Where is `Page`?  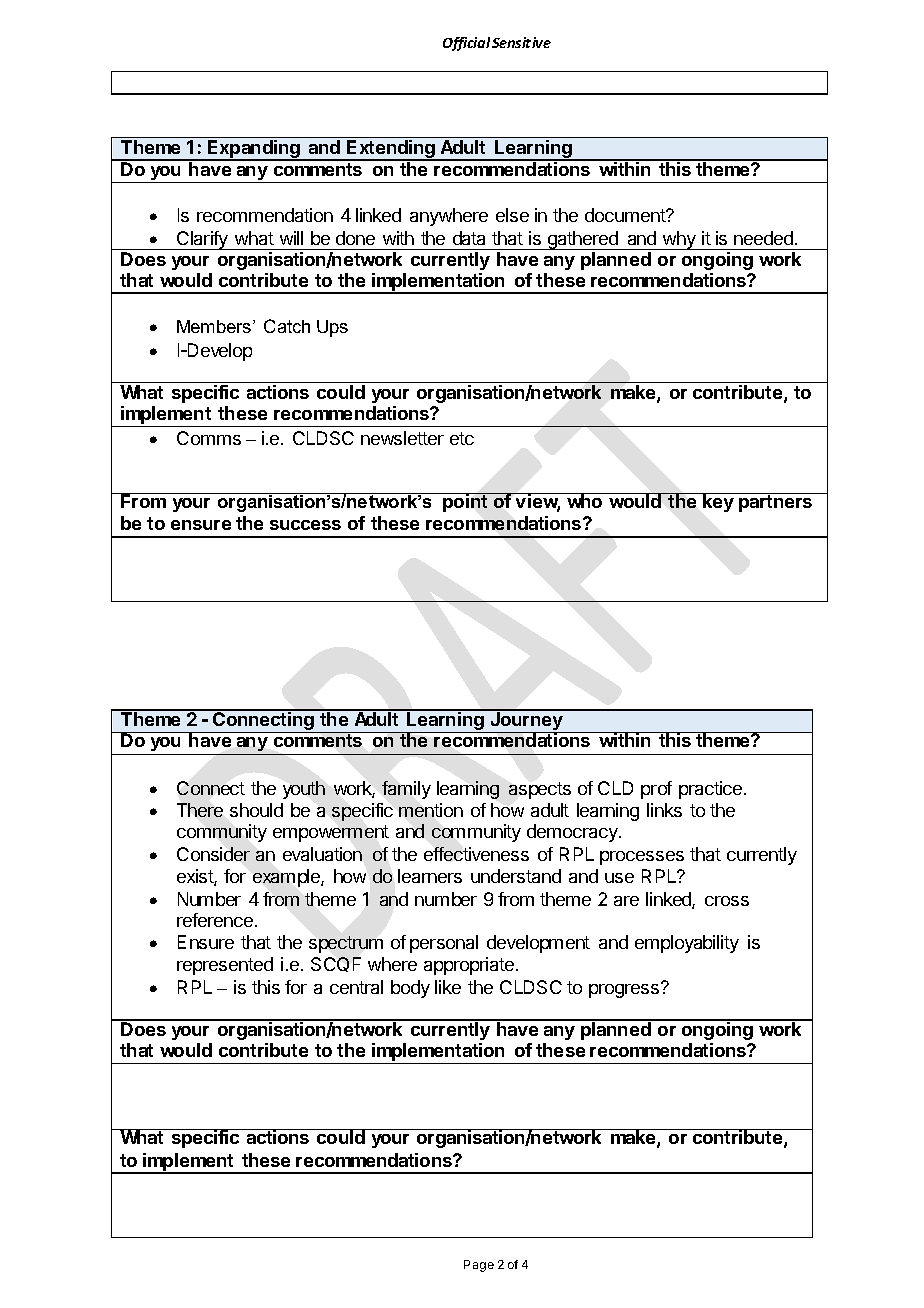
Page is located at coordinates (479, 1266).
